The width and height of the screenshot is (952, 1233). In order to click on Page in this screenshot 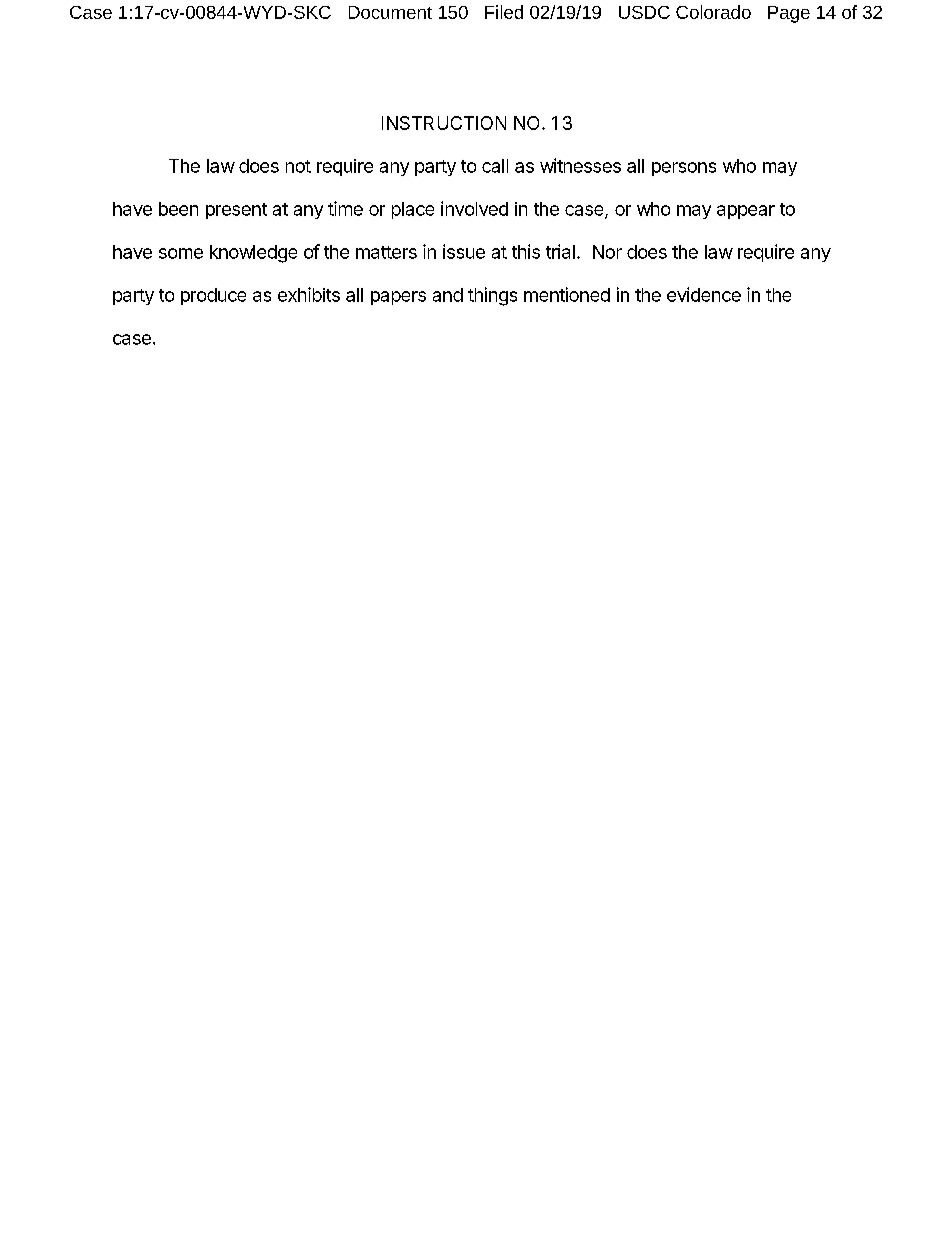, I will do `click(789, 14)`.
